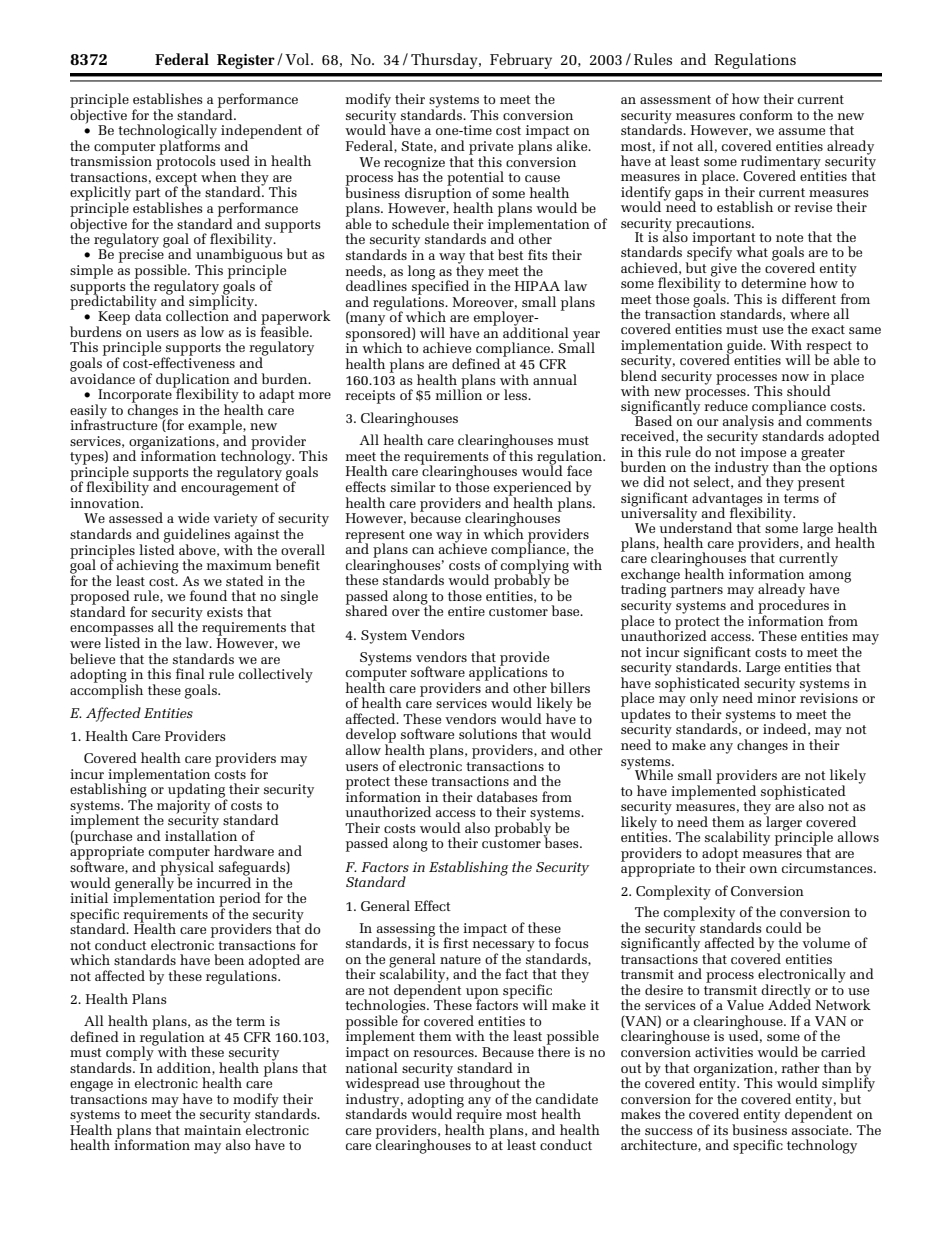 This screenshot has height=1233, width=952. Describe the element at coordinates (466, 611) in the screenshot. I see `entire` at that location.
